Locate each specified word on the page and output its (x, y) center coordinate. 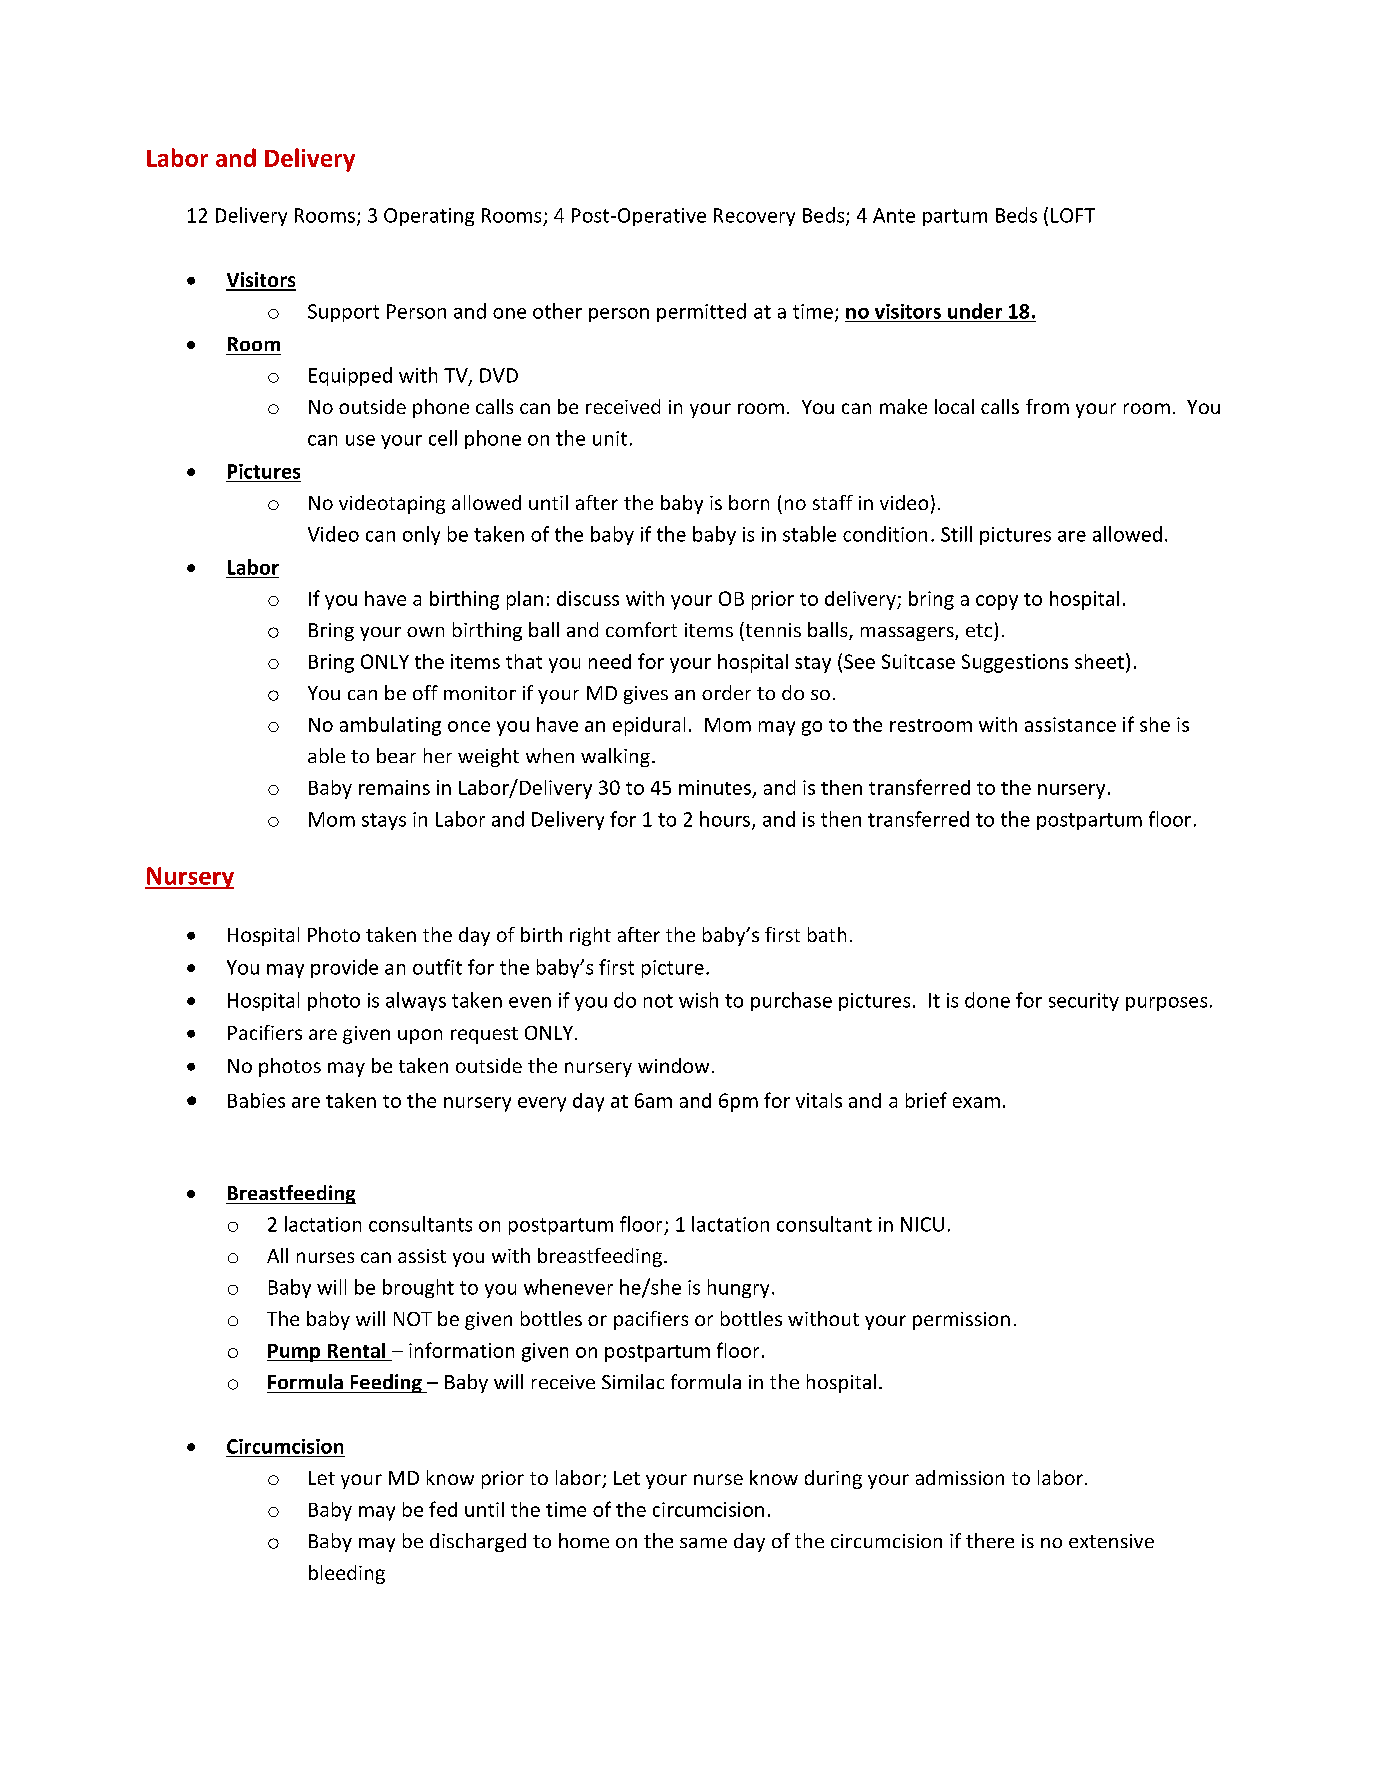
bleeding (347, 1574)
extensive (1111, 1541)
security (1084, 1002)
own (425, 632)
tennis (772, 629)
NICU (922, 1224)
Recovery (754, 217)
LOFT (1073, 215)
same (703, 1543)
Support (343, 313)
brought (418, 1288)
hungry (738, 1288)
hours (725, 819)
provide (344, 968)
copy (997, 602)
